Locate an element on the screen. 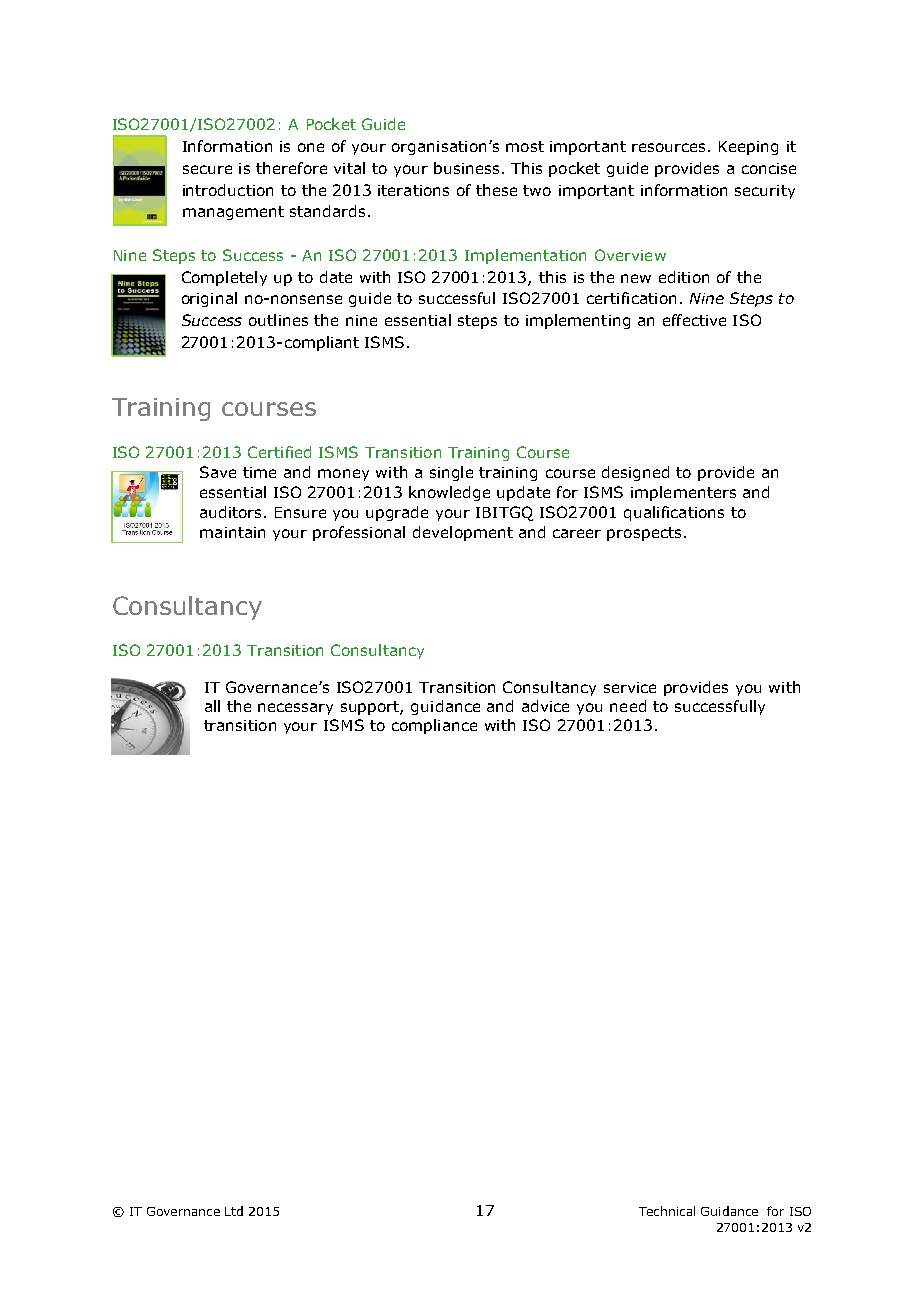 This screenshot has width=924, height=1308. necessary is located at coordinates (295, 709).
